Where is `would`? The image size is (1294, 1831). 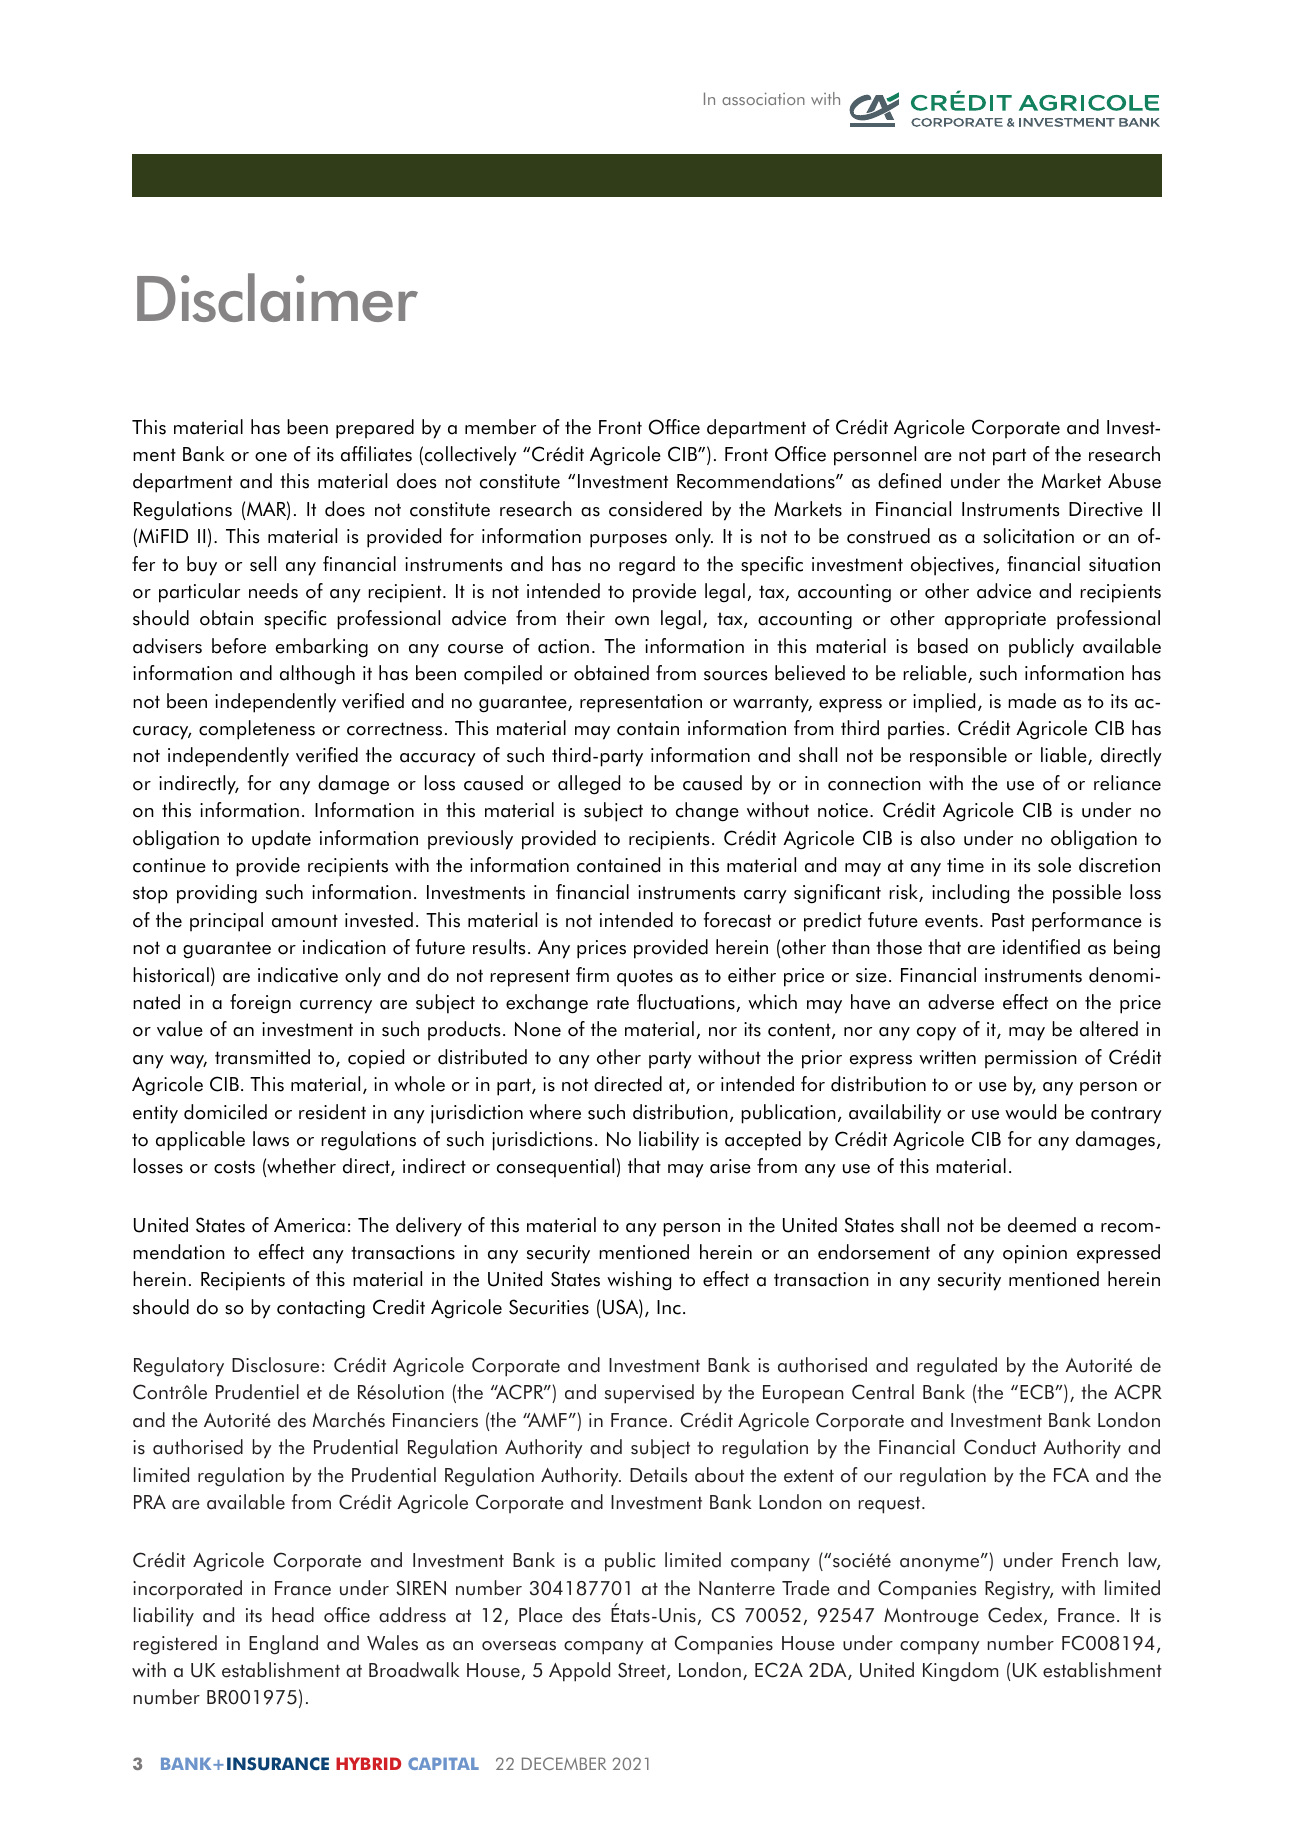
would is located at coordinates (1030, 1112).
